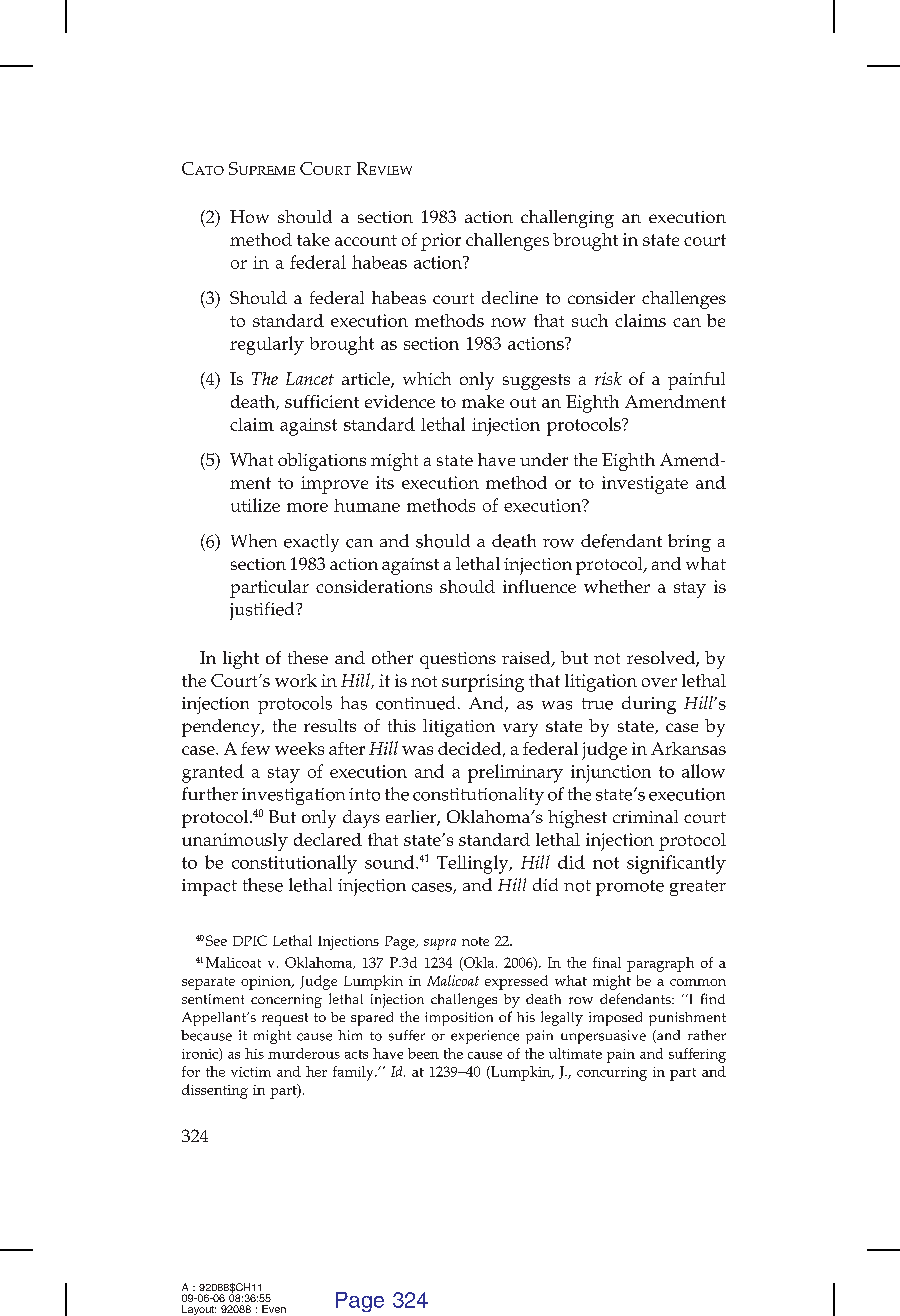  What do you see at coordinates (567, 219) in the image?
I see `challenging` at bounding box center [567, 219].
